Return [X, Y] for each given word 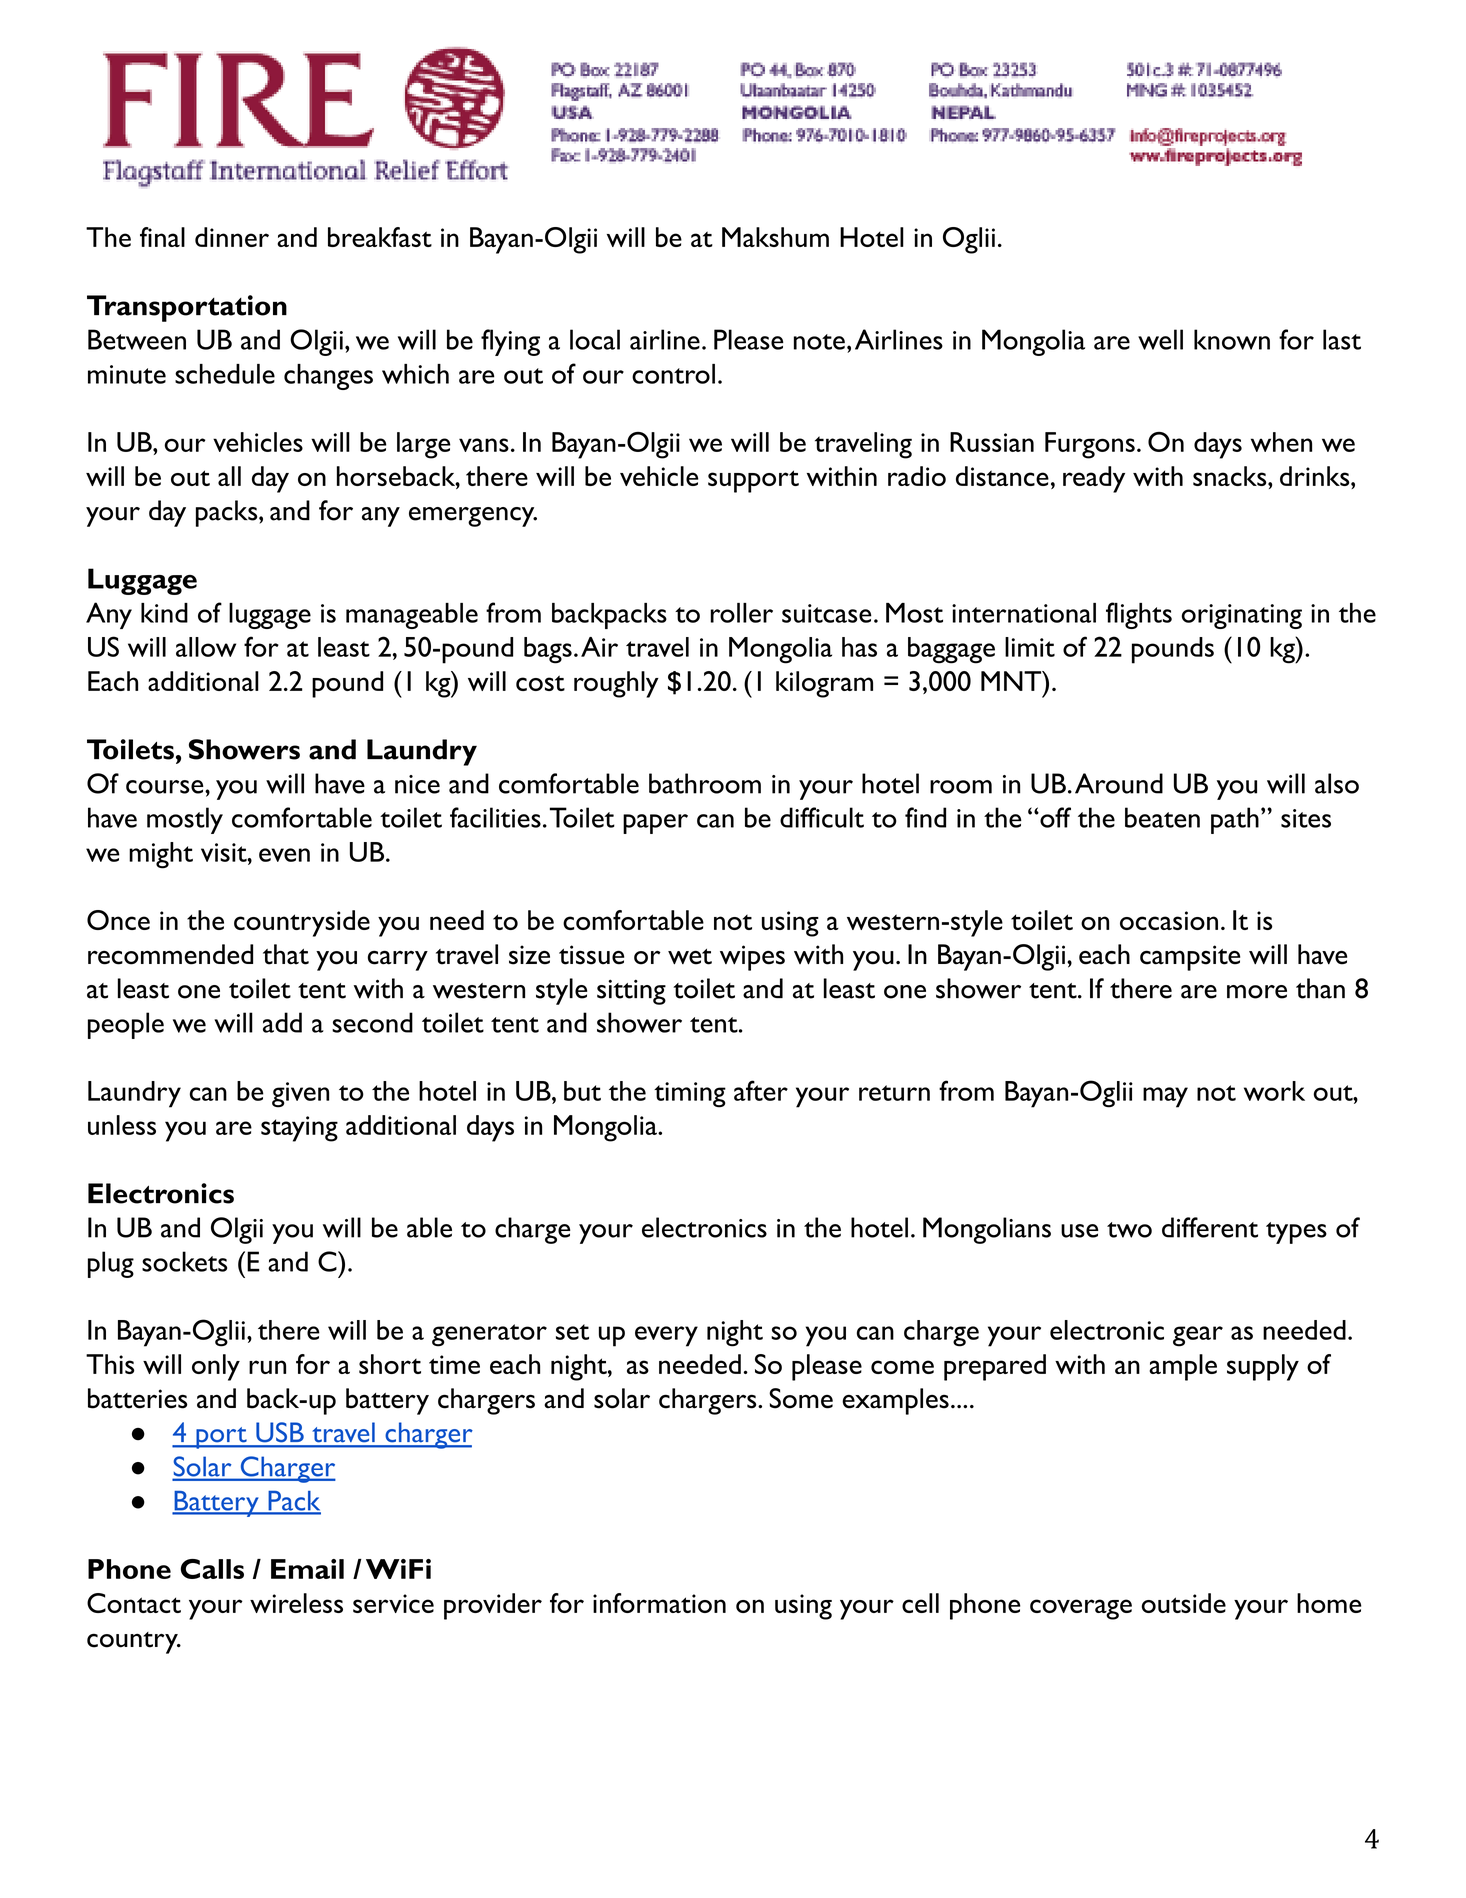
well [1160, 339]
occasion [1169, 920]
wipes [752, 958]
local [595, 339]
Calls [212, 1569]
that [286, 954]
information [659, 1603]
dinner [232, 237]
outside [1183, 1603]
